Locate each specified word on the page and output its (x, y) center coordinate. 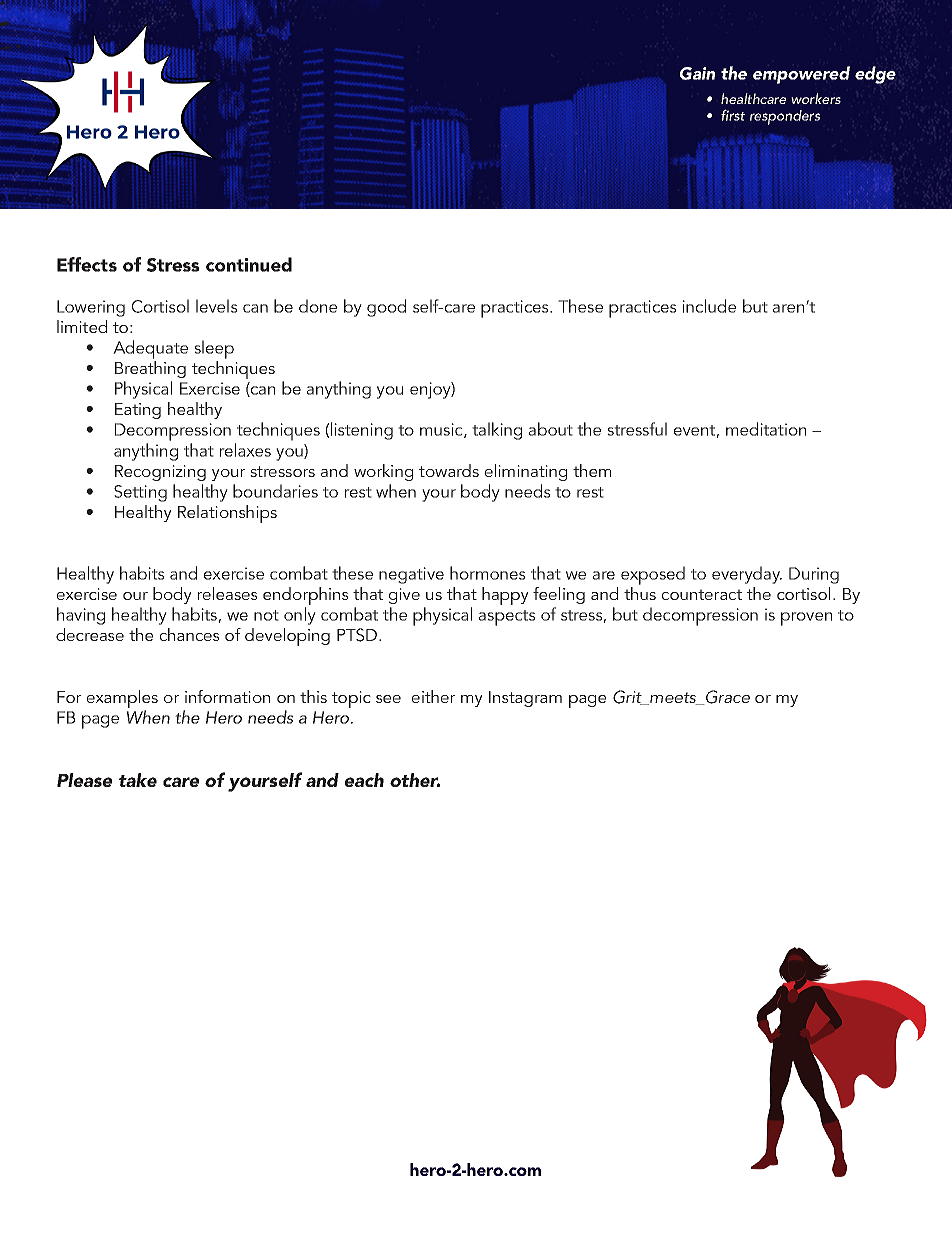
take (138, 780)
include (709, 306)
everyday (747, 575)
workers (816, 98)
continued (249, 264)
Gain (697, 73)
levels (217, 306)
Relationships (227, 514)
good (386, 308)
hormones (488, 573)
